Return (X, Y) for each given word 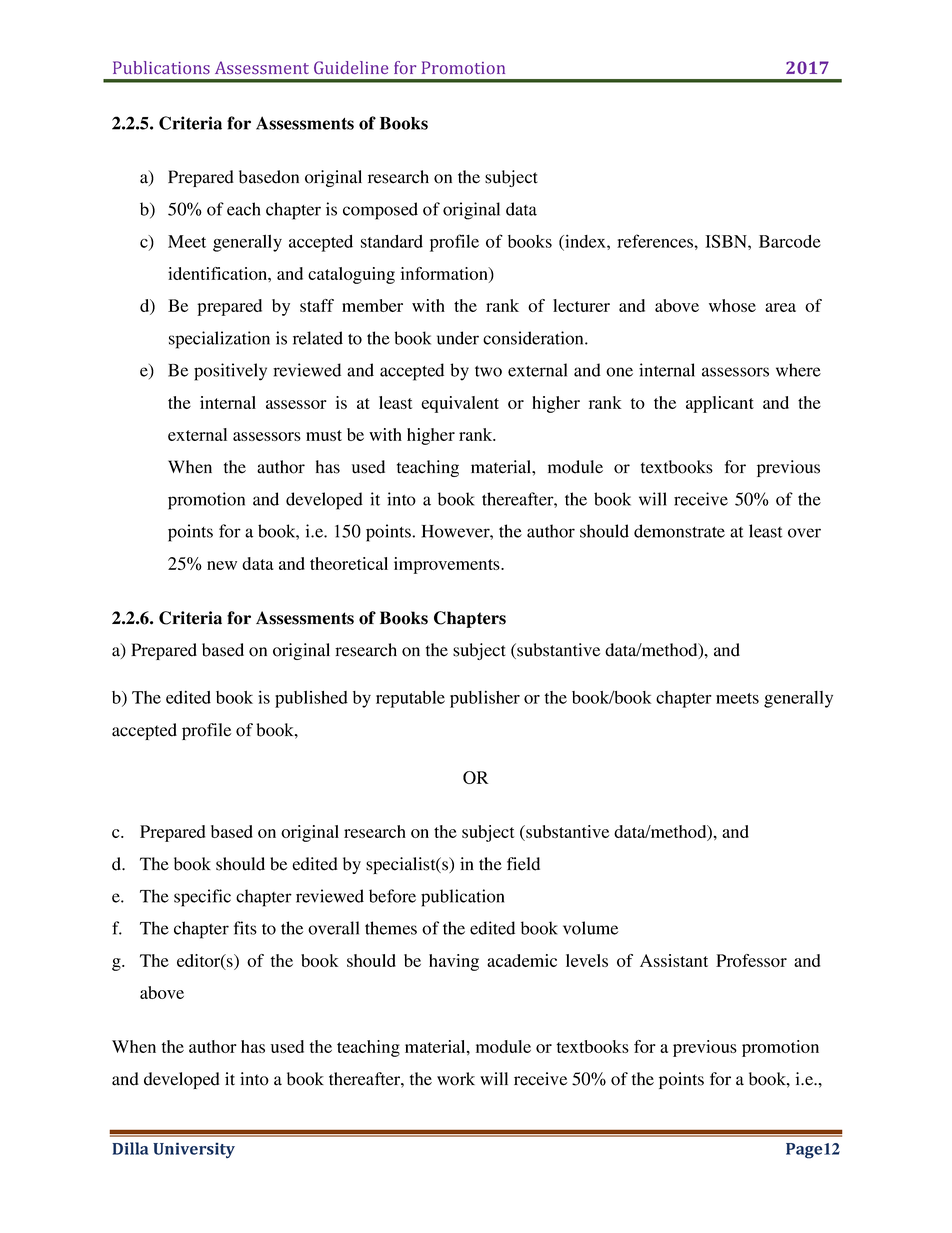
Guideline (351, 67)
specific (202, 898)
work (456, 1079)
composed (380, 211)
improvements (448, 565)
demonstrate (679, 531)
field (523, 864)
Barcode (790, 241)
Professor (751, 960)
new (222, 565)
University (194, 1150)
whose (732, 305)
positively (230, 372)
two (488, 371)
